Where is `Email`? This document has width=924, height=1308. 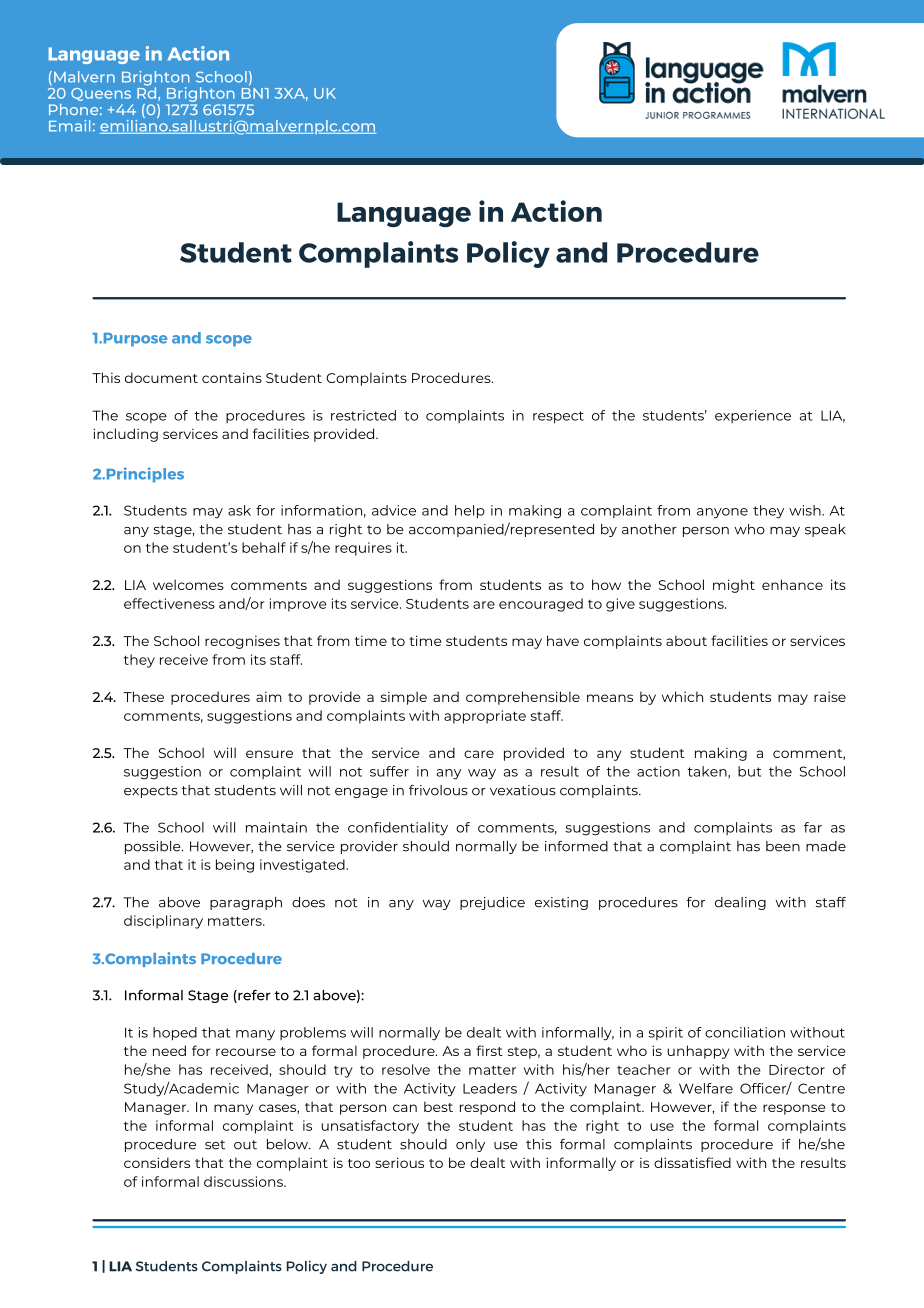 Email is located at coordinates (69, 126).
